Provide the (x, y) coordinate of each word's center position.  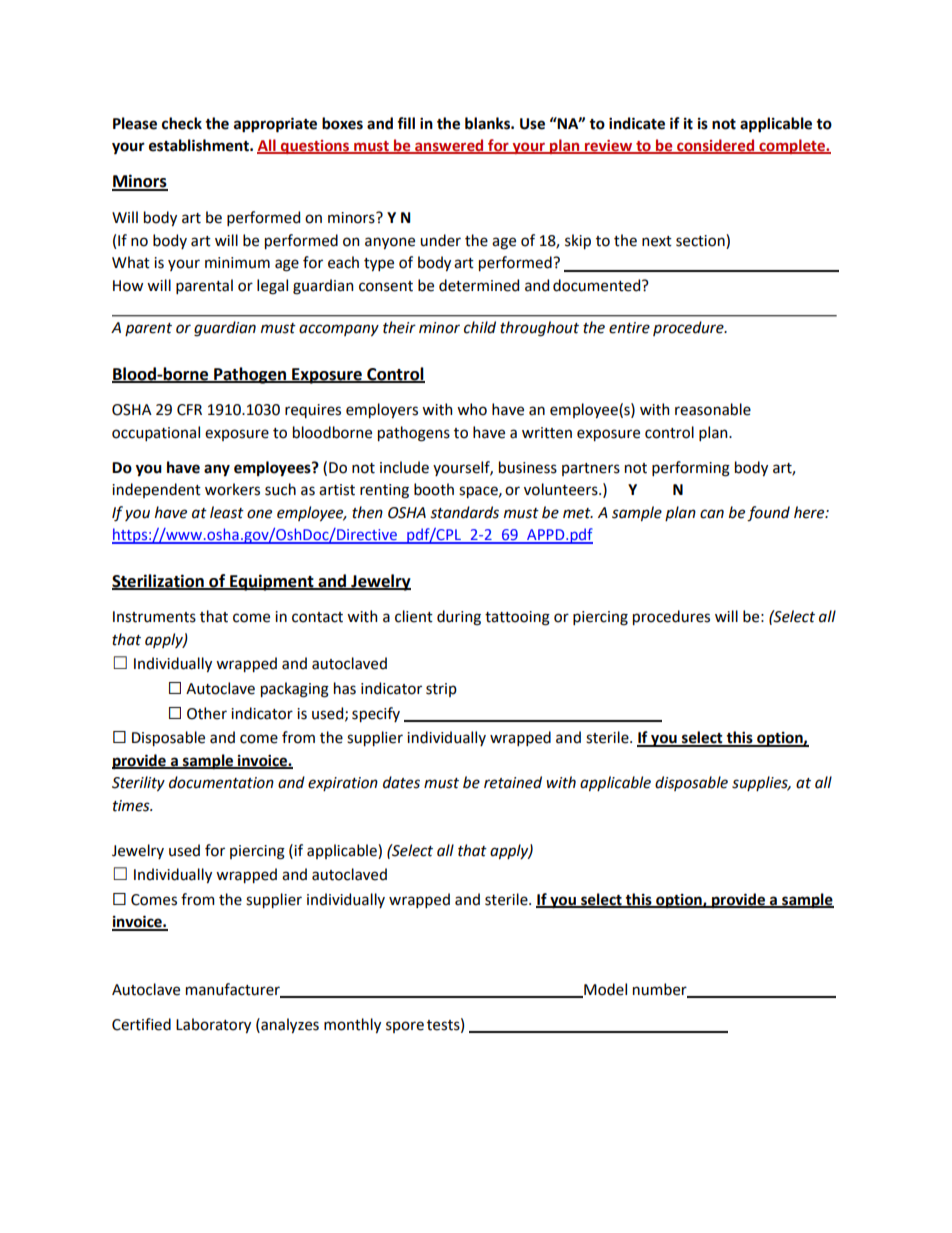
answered (449, 146)
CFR (189, 410)
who (472, 409)
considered (716, 146)
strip (441, 690)
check (182, 123)
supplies (761, 783)
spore (405, 1027)
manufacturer (234, 990)
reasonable (713, 409)
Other (207, 713)
